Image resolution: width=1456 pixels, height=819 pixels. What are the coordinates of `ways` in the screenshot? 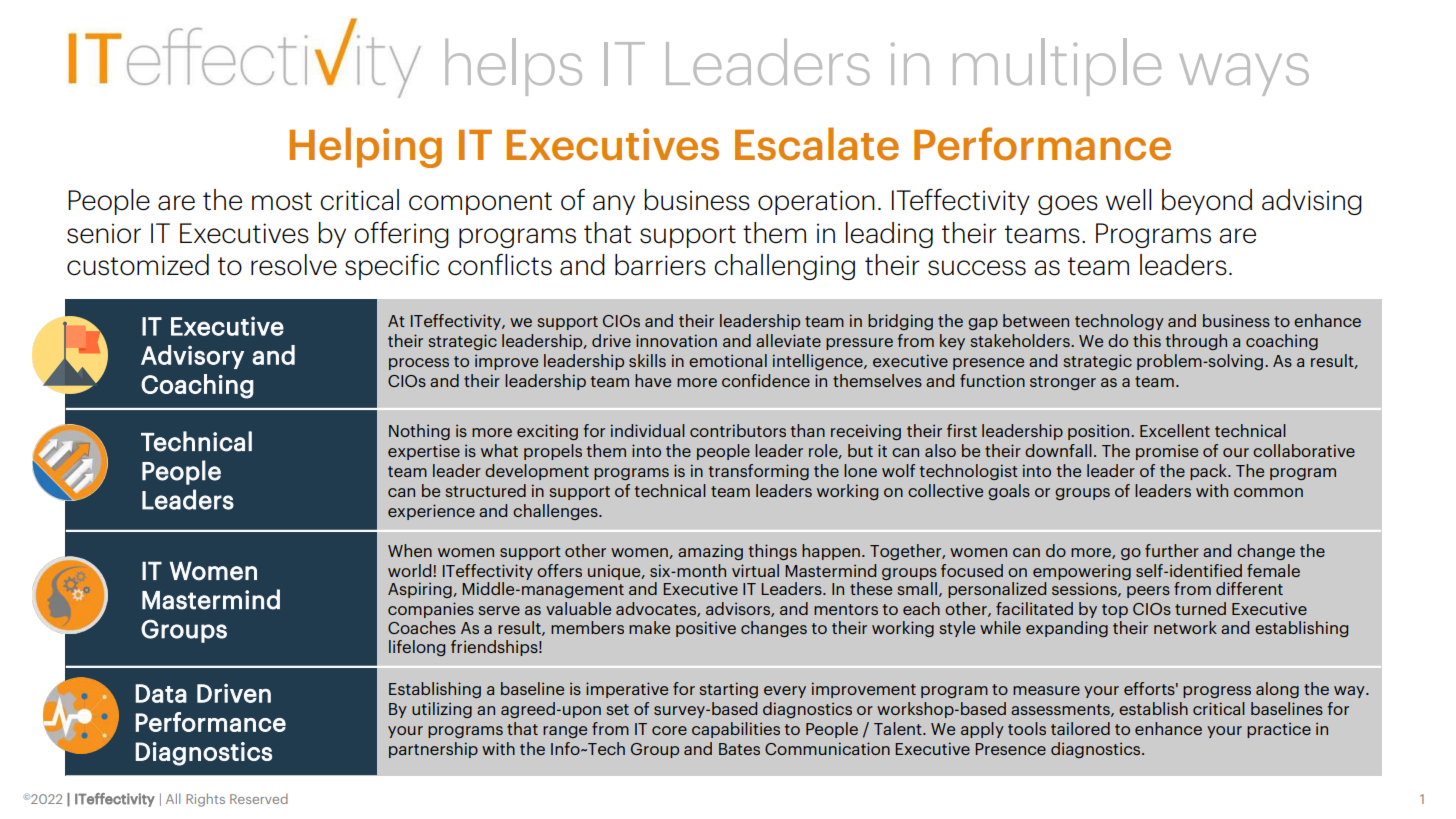 It's located at (1244, 74).
